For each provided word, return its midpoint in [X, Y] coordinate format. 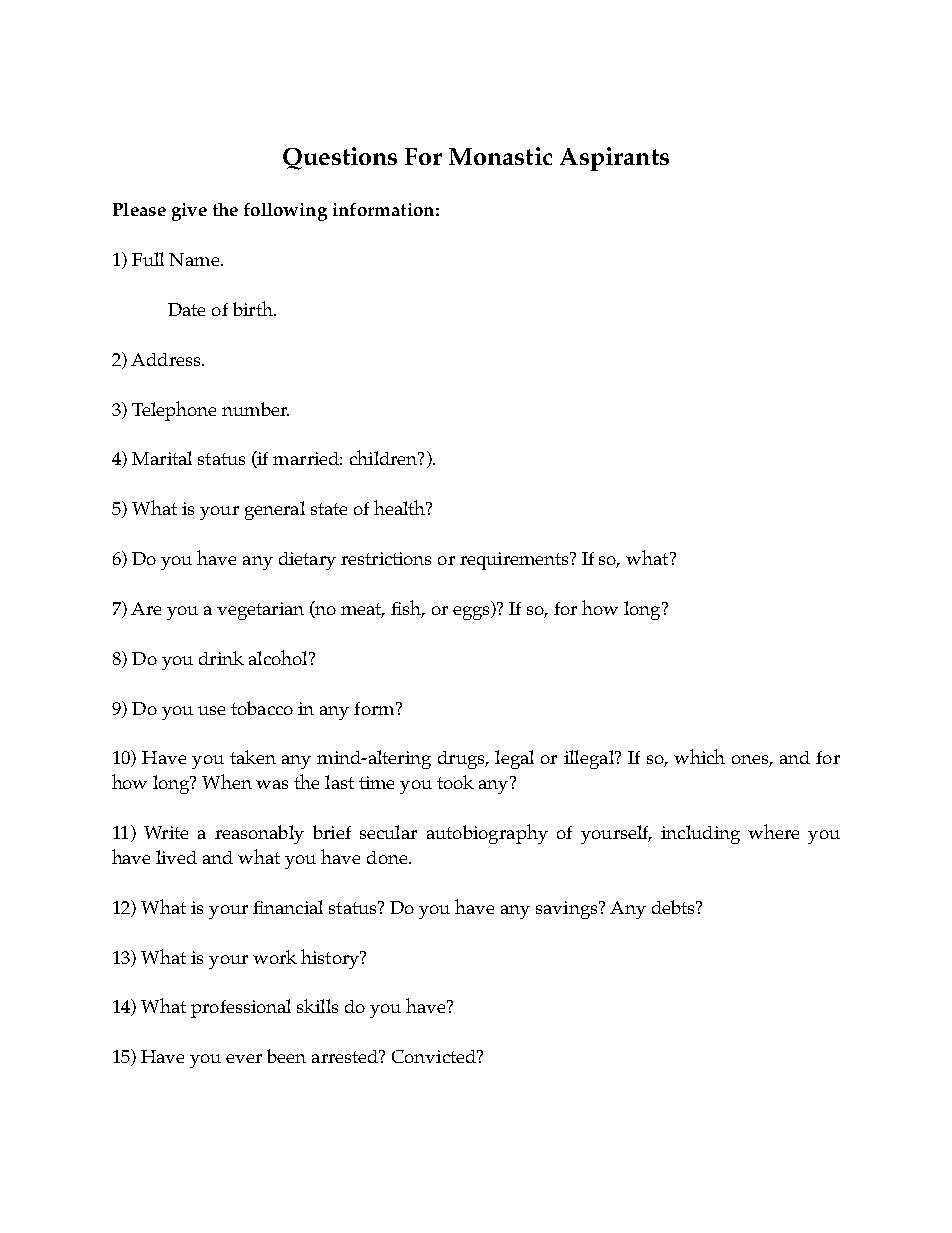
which [699, 756]
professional [241, 1008]
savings [568, 910]
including [700, 834]
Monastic [500, 156]
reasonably [259, 834]
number [255, 409]
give [189, 212]
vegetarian [260, 611]
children [385, 457]
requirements [515, 561]
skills [317, 1006]
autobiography [487, 834]
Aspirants [614, 159]
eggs [472, 613]
